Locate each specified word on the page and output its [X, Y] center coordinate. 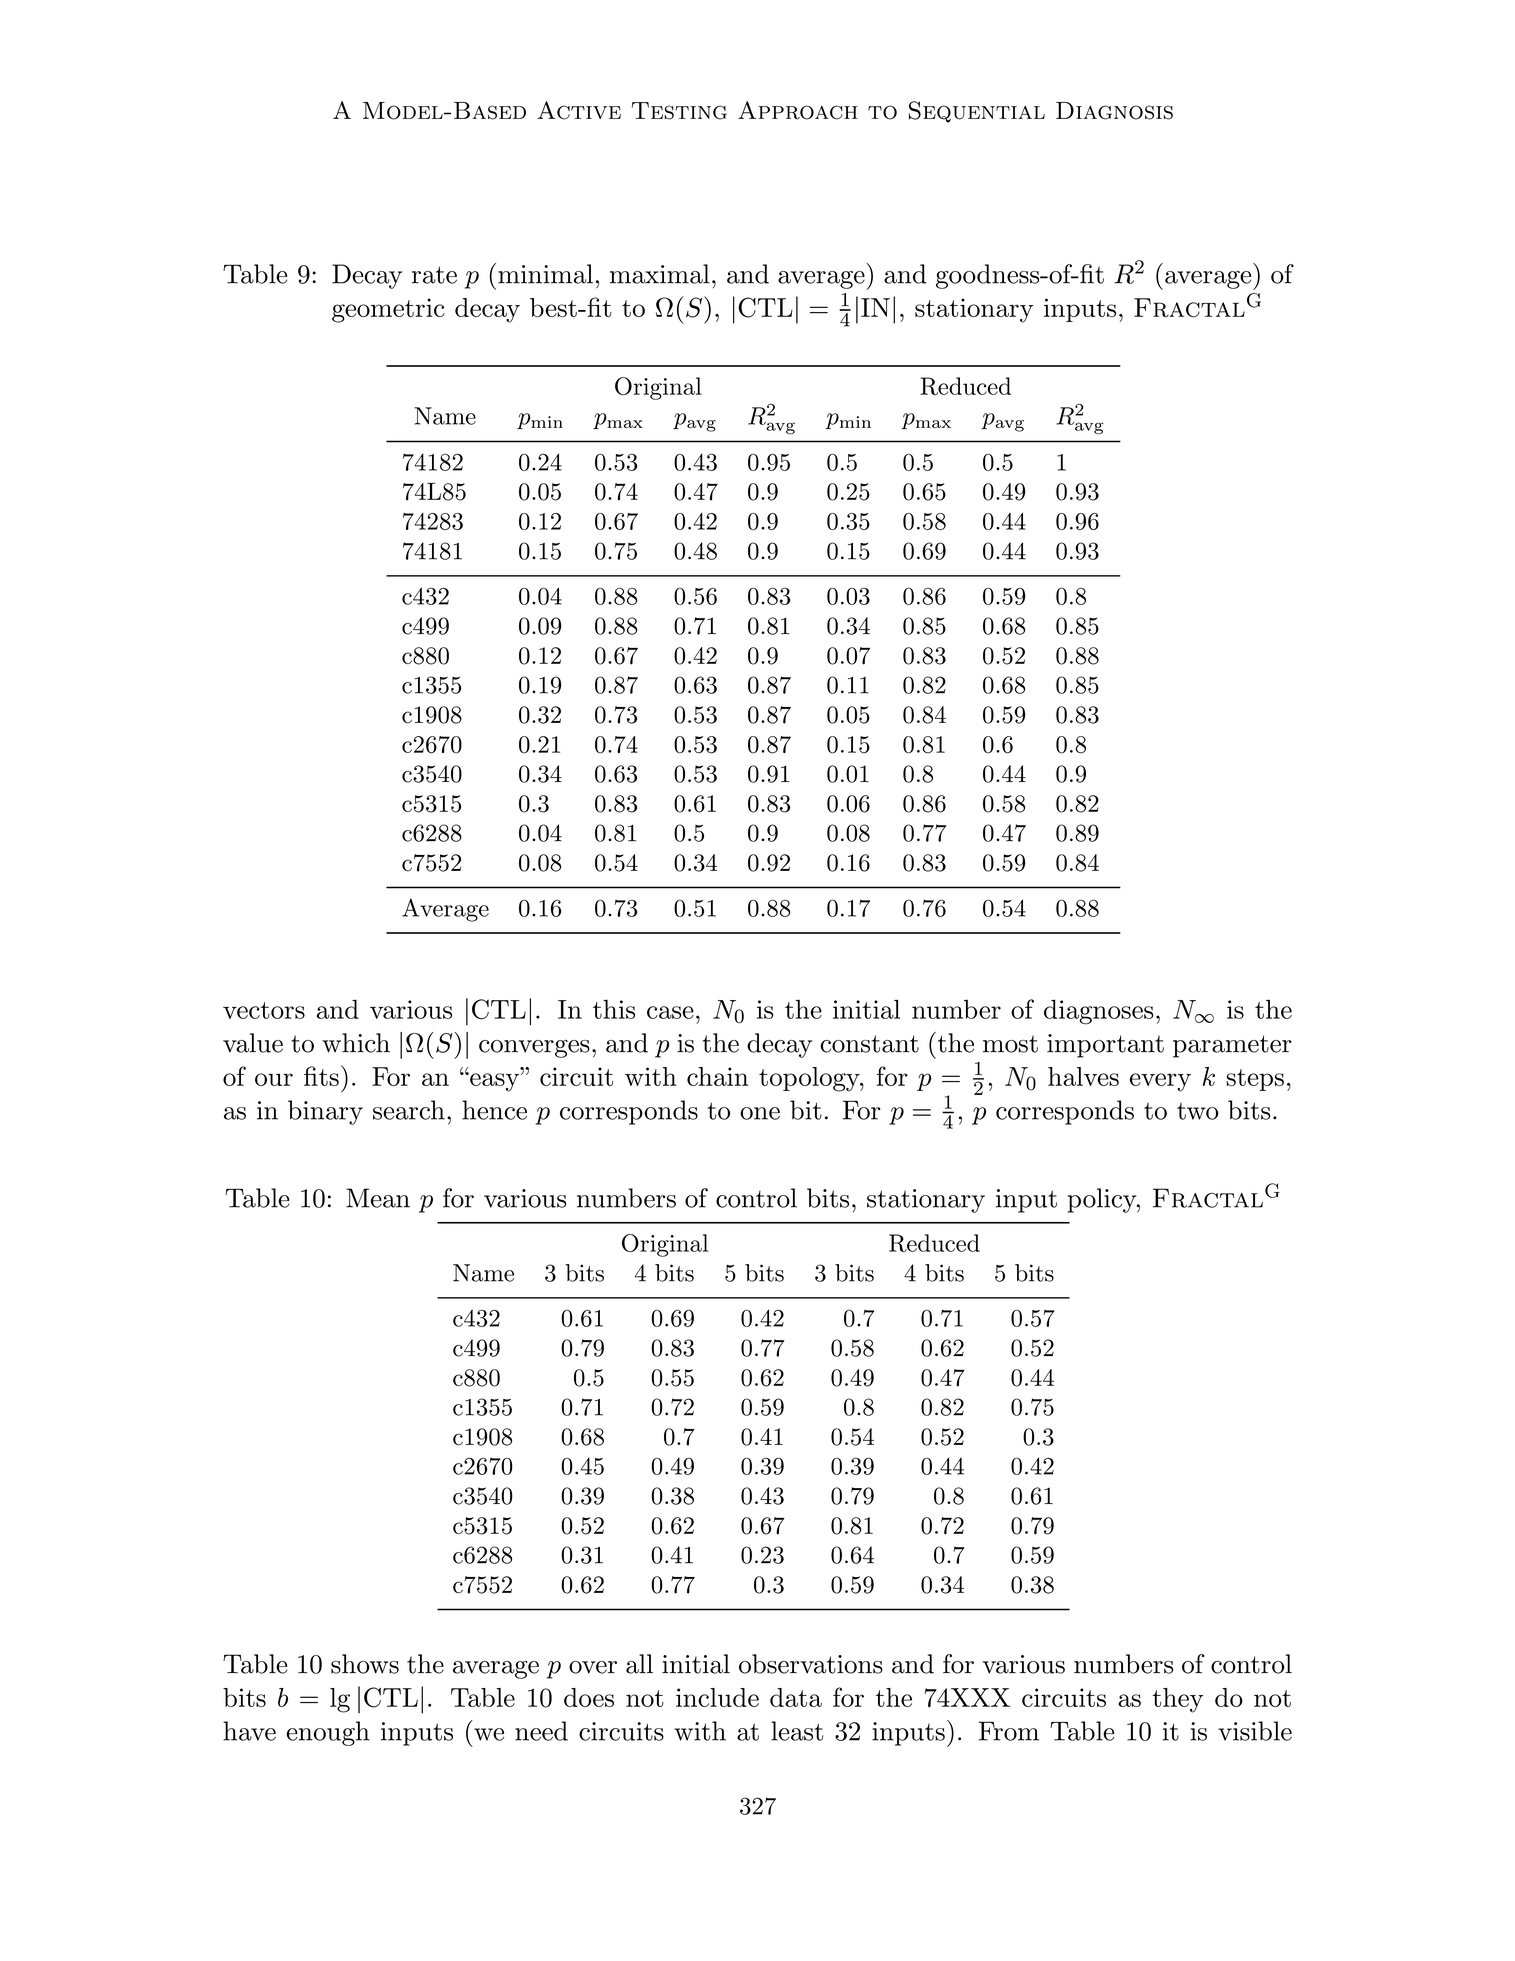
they [1177, 1700]
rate [434, 275]
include [717, 1697]
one [760, 1113]
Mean [378, 1198]
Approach [798, 110]
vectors [264, 1010]
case [670, 1012]
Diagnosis [1114, 111]
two [1198, 1111]
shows [365, 1664]
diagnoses [1098, 1012]
